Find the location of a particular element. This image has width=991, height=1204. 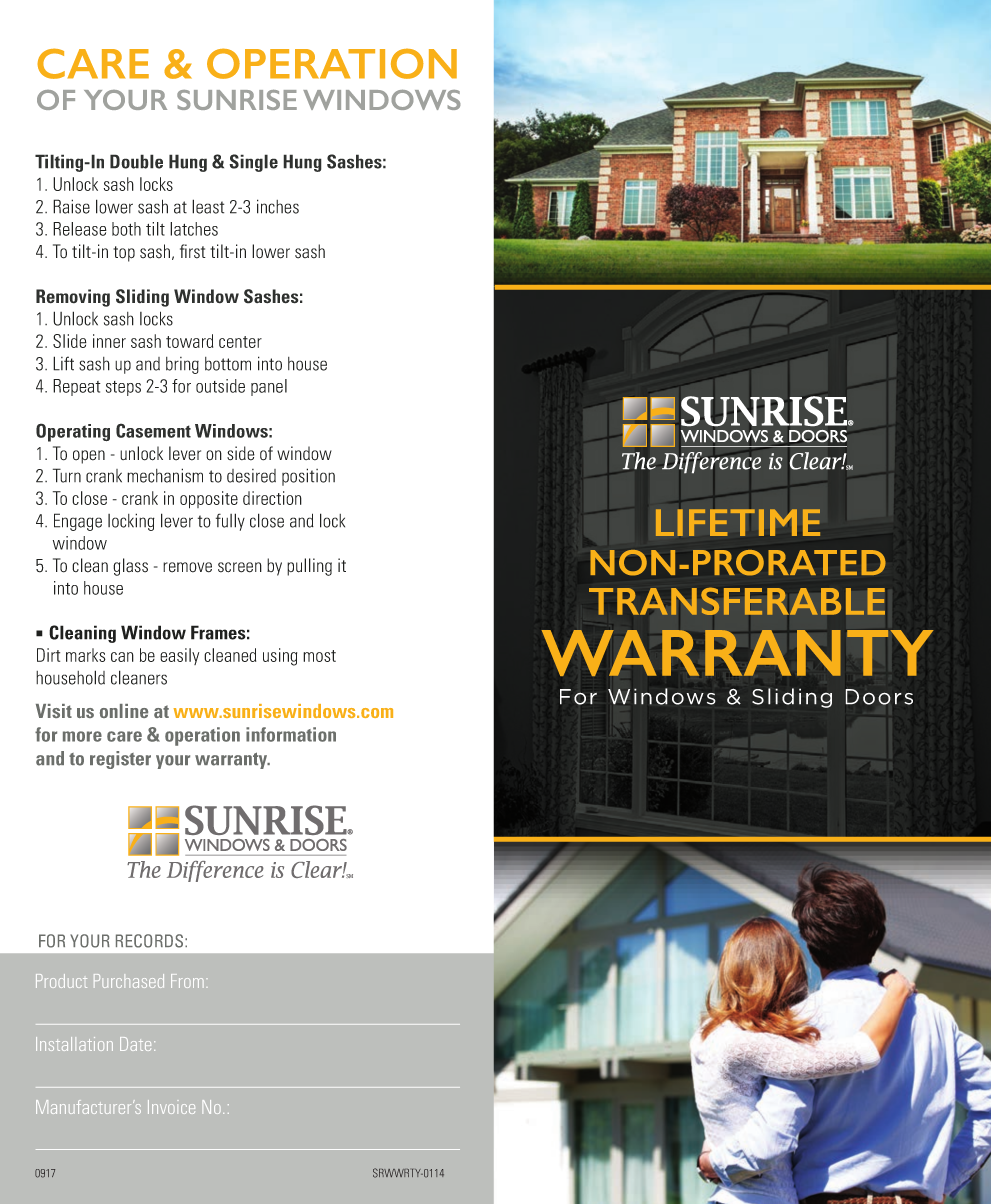

information is located at coordinates (291, 734).
